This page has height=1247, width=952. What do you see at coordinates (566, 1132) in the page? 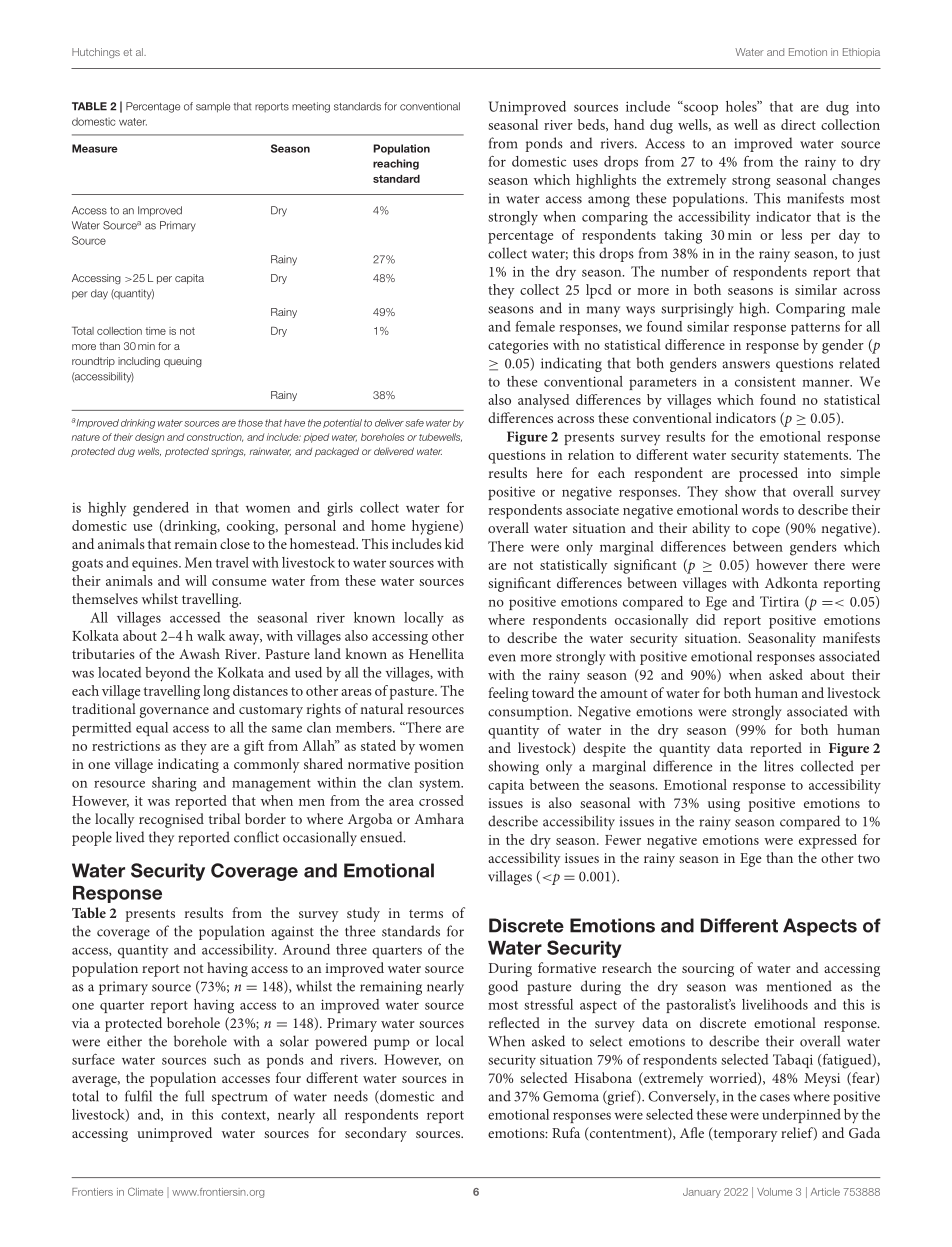
I see `Rufa` at bounding box center [566, 1132].
